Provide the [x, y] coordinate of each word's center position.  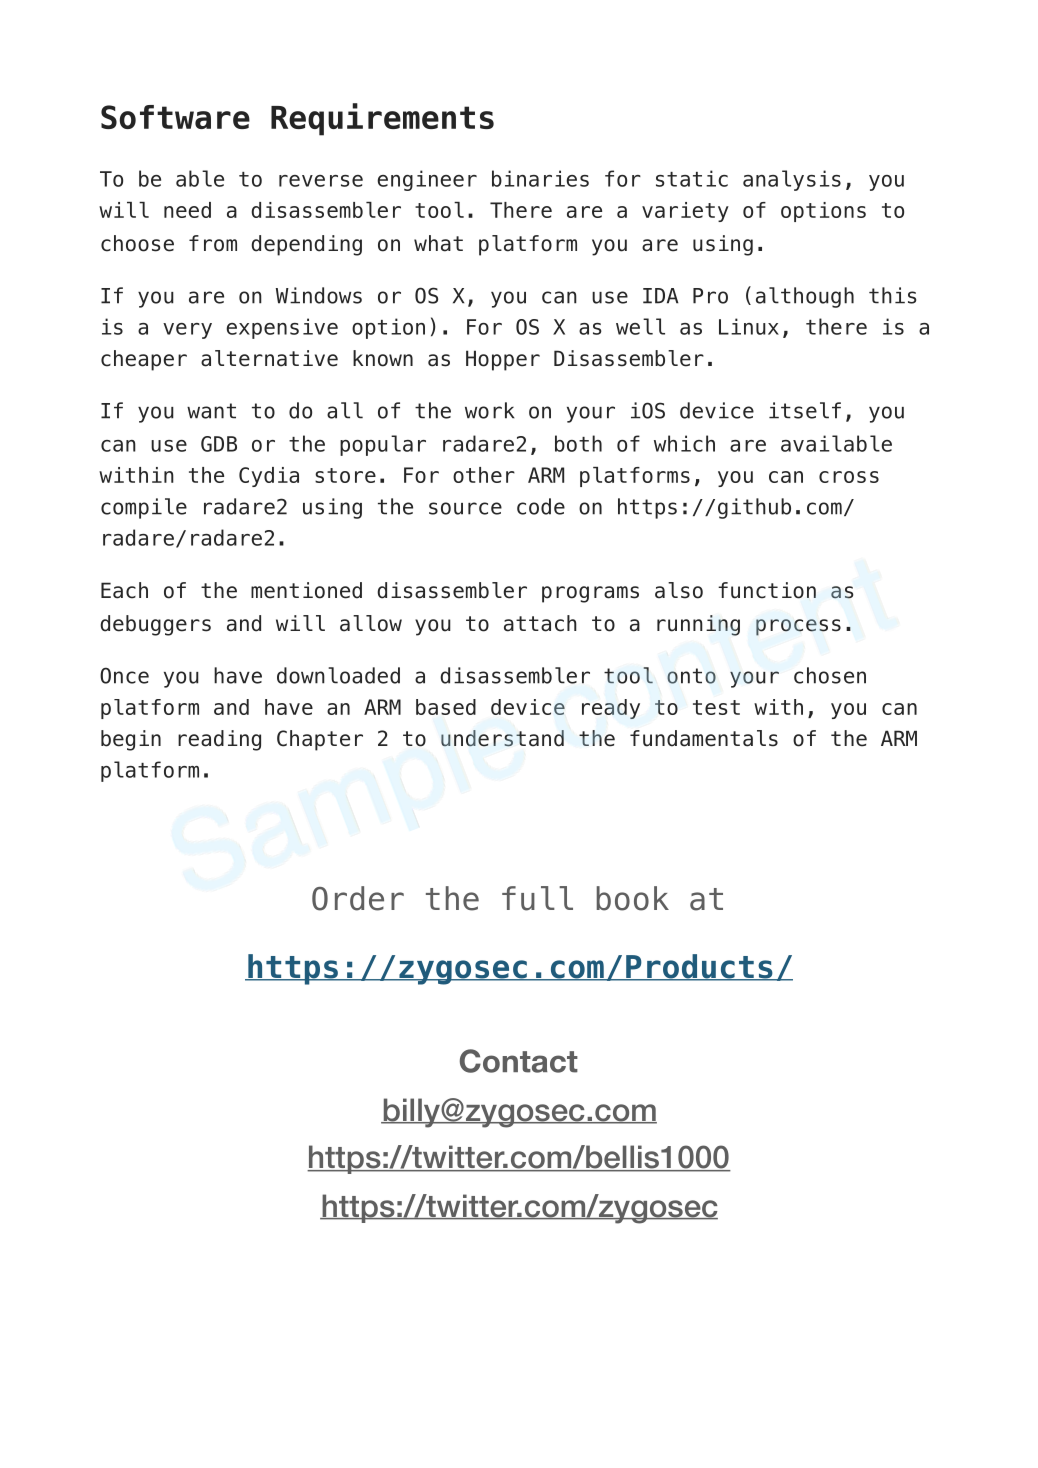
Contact [519, 1061]
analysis [792, 180]
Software [175, 117]
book [633, 898]
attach [540, 623]
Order [358, 898]
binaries [540, 178]
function [767, 590]
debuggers [155, 625]
